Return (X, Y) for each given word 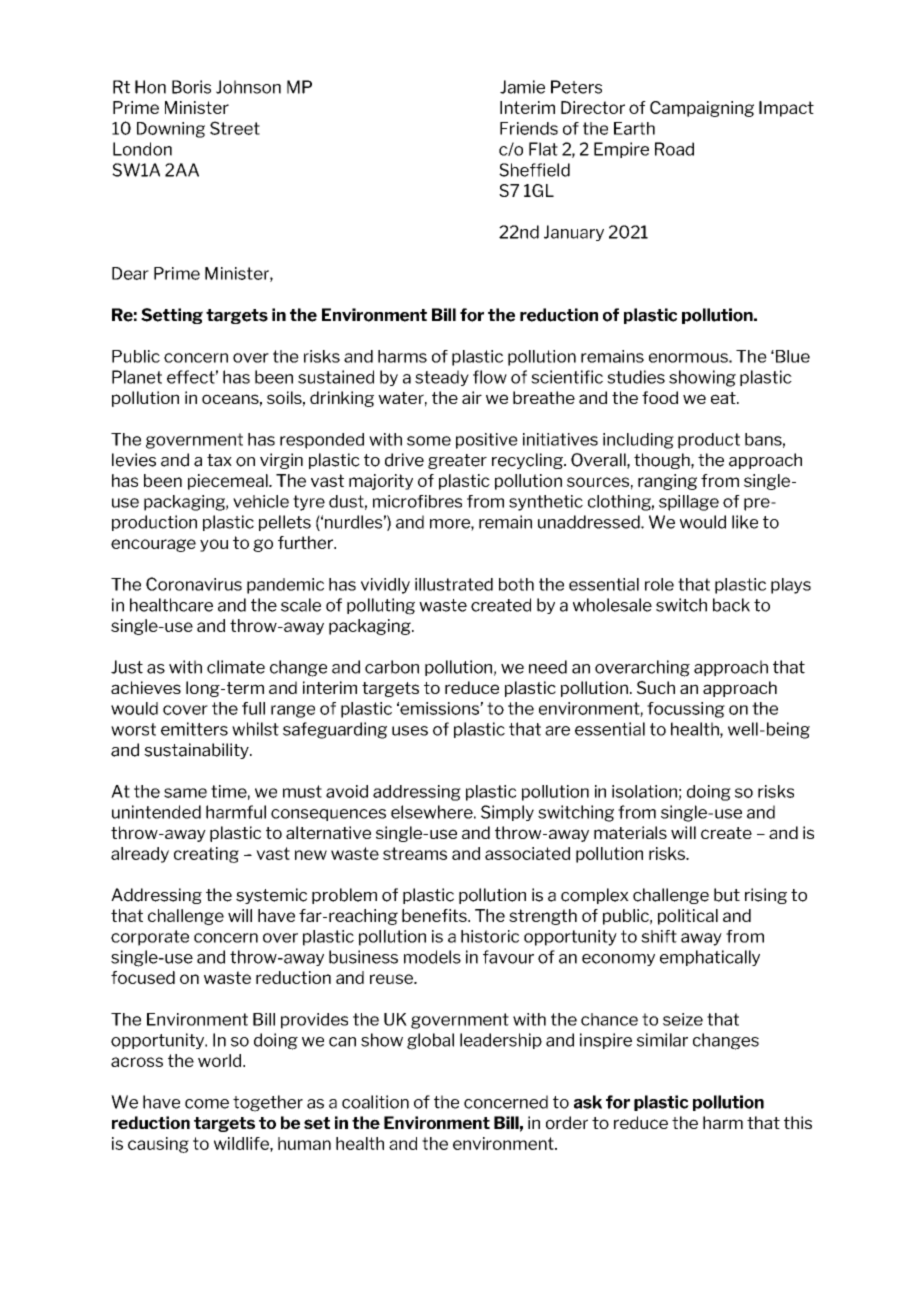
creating (206, 855)
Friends (529, 128)
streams (415, 853)
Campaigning (702, 109)
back (731, 605)
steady (442, 378)
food (660, 397)
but (727, 895)
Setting (172, 316)
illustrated (454, 584)
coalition (375, 1102)
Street (235, 128)
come (207, 1104)
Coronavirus (194, 584)
